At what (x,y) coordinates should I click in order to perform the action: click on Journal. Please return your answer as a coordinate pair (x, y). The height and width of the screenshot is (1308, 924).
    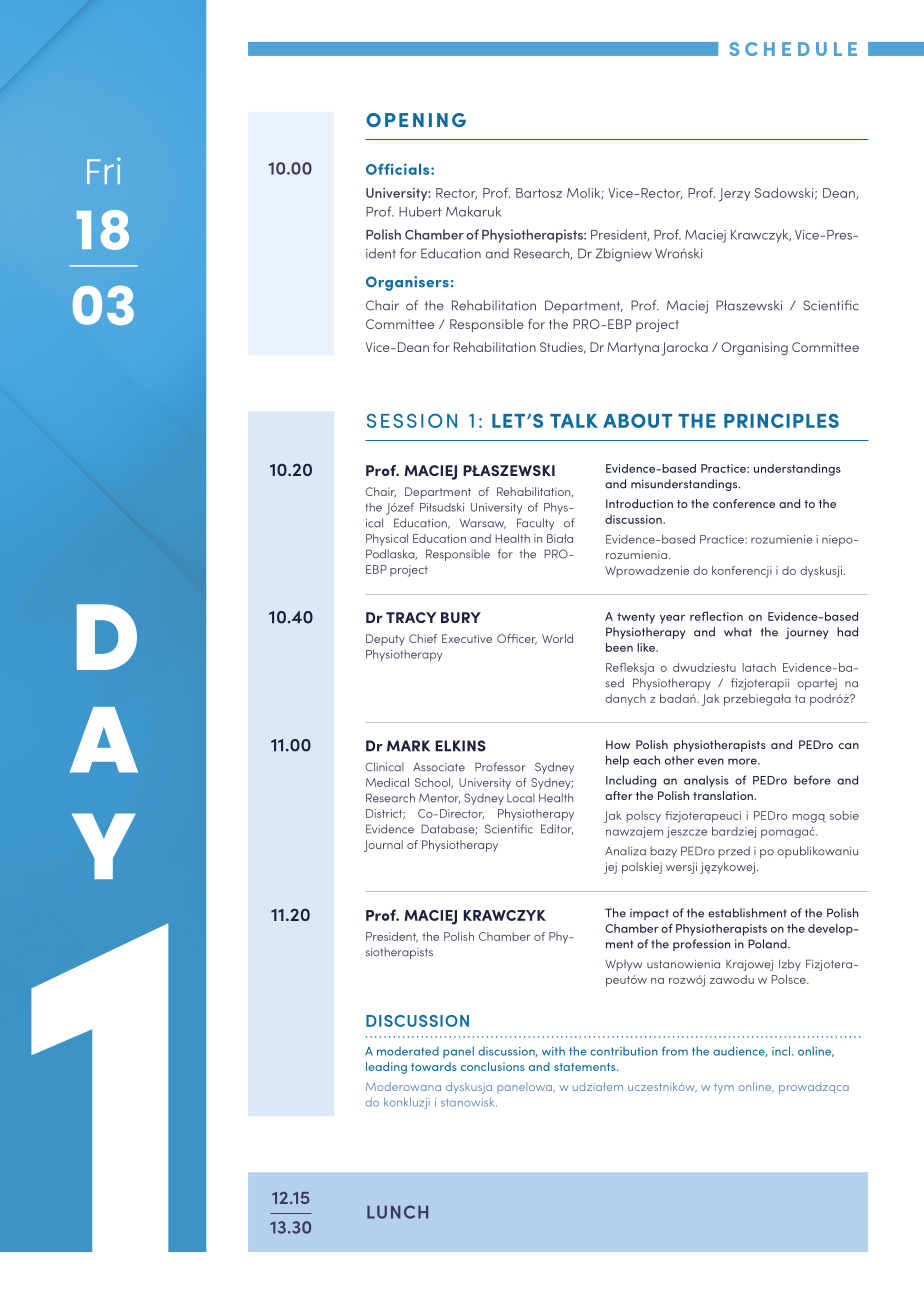
    Looking at the image, I should click on (383, 846).
